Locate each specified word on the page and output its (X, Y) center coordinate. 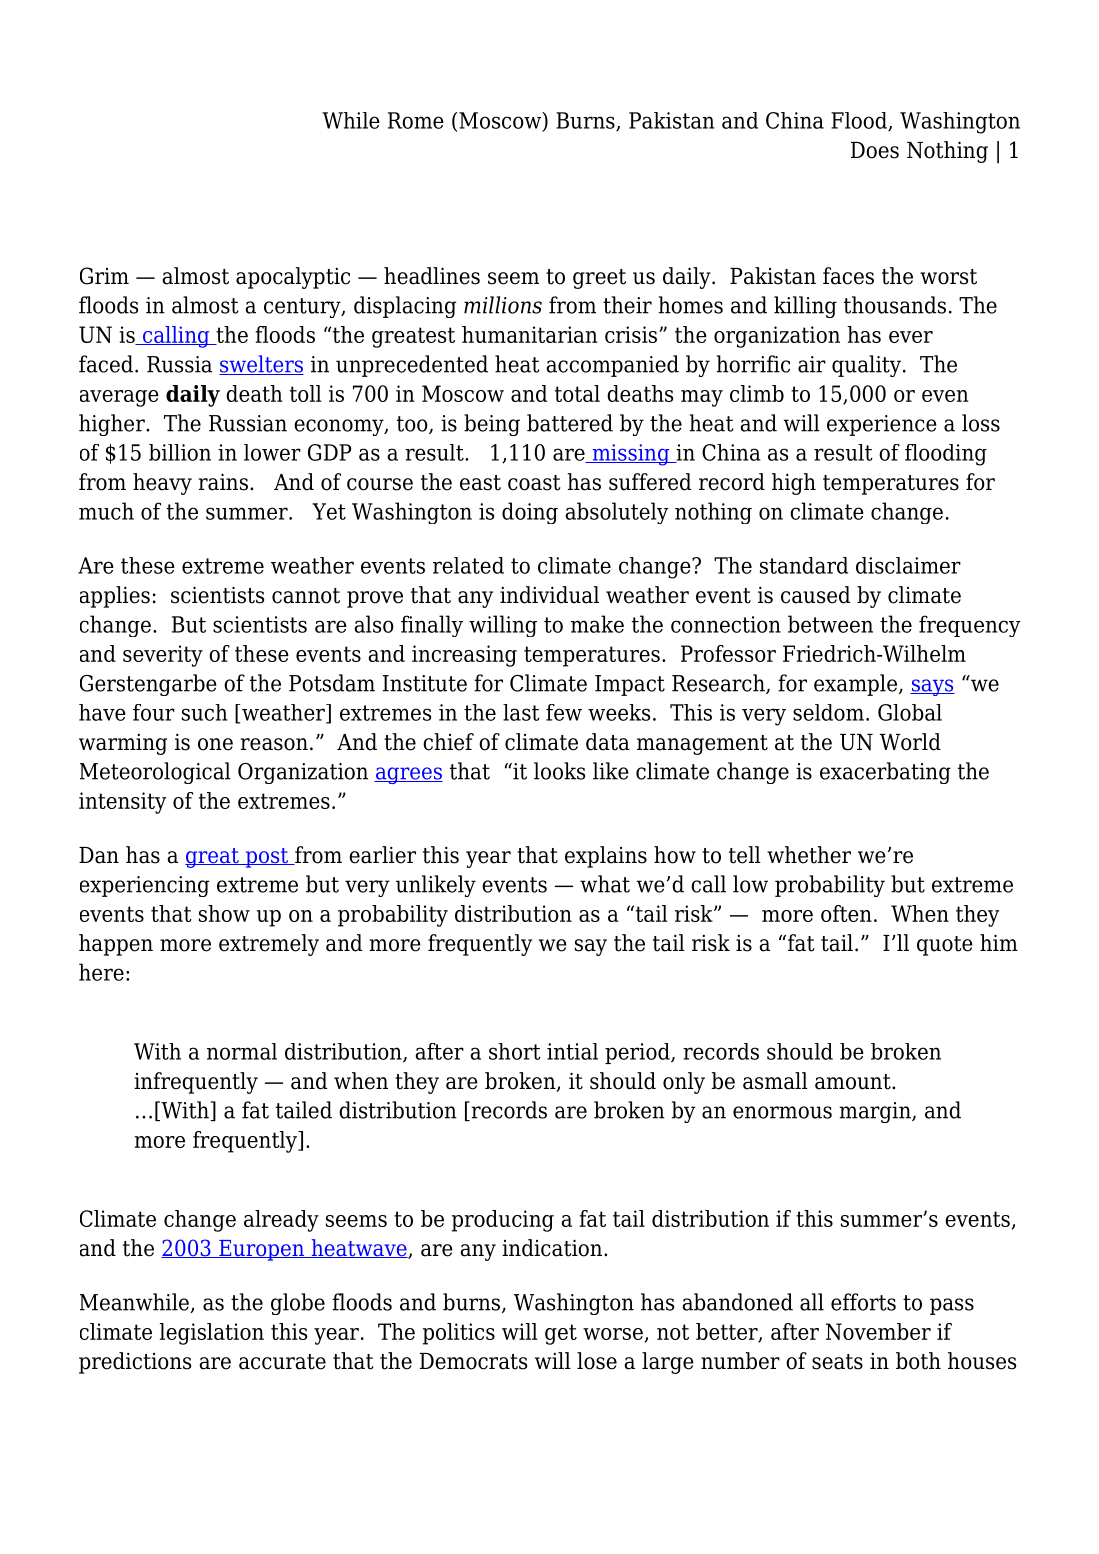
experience (882, 425)
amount (854, 1082)
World (910, 742)
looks (559, 771)
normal (242, 1051)
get (561, 1334)
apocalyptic (293, 278)
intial (572, 1051)
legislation (212, 1334)
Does (875, 150)
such (204, 712)
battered (570, 423)
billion (180, 452)
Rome (416, 120)
